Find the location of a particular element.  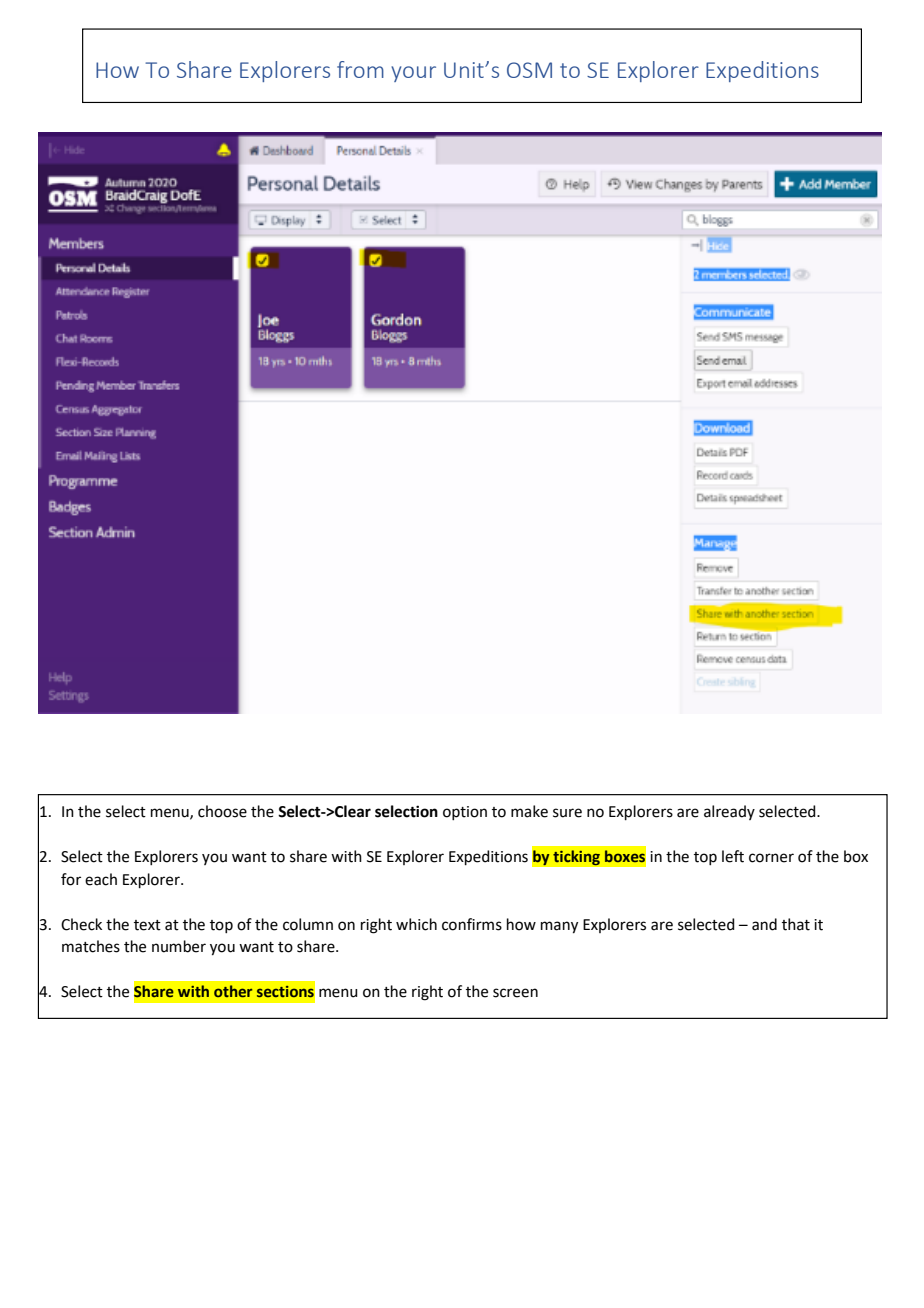

option is located at coordinates (465, 813).
